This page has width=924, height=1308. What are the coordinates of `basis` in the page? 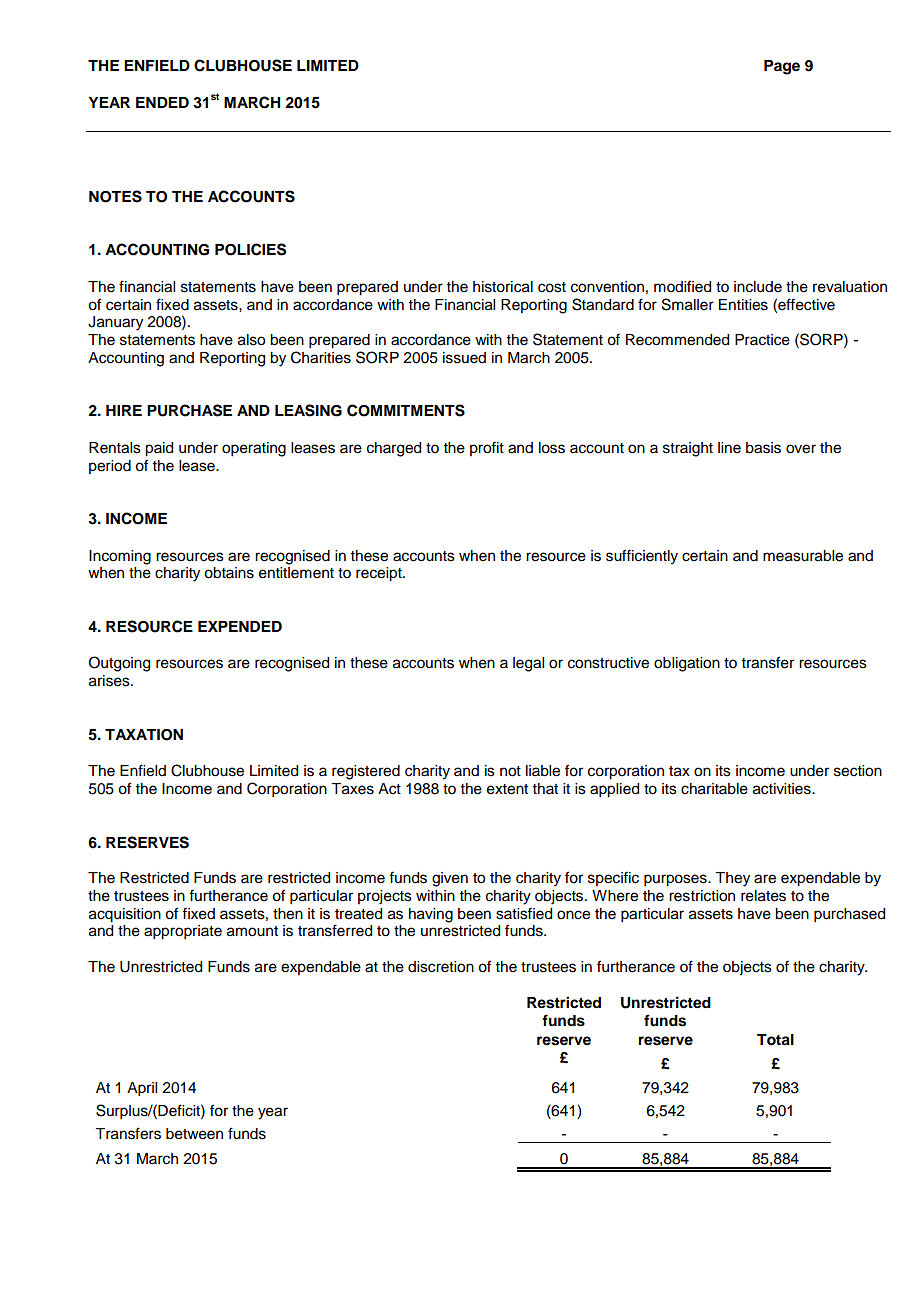 It's located at (763, 448).
